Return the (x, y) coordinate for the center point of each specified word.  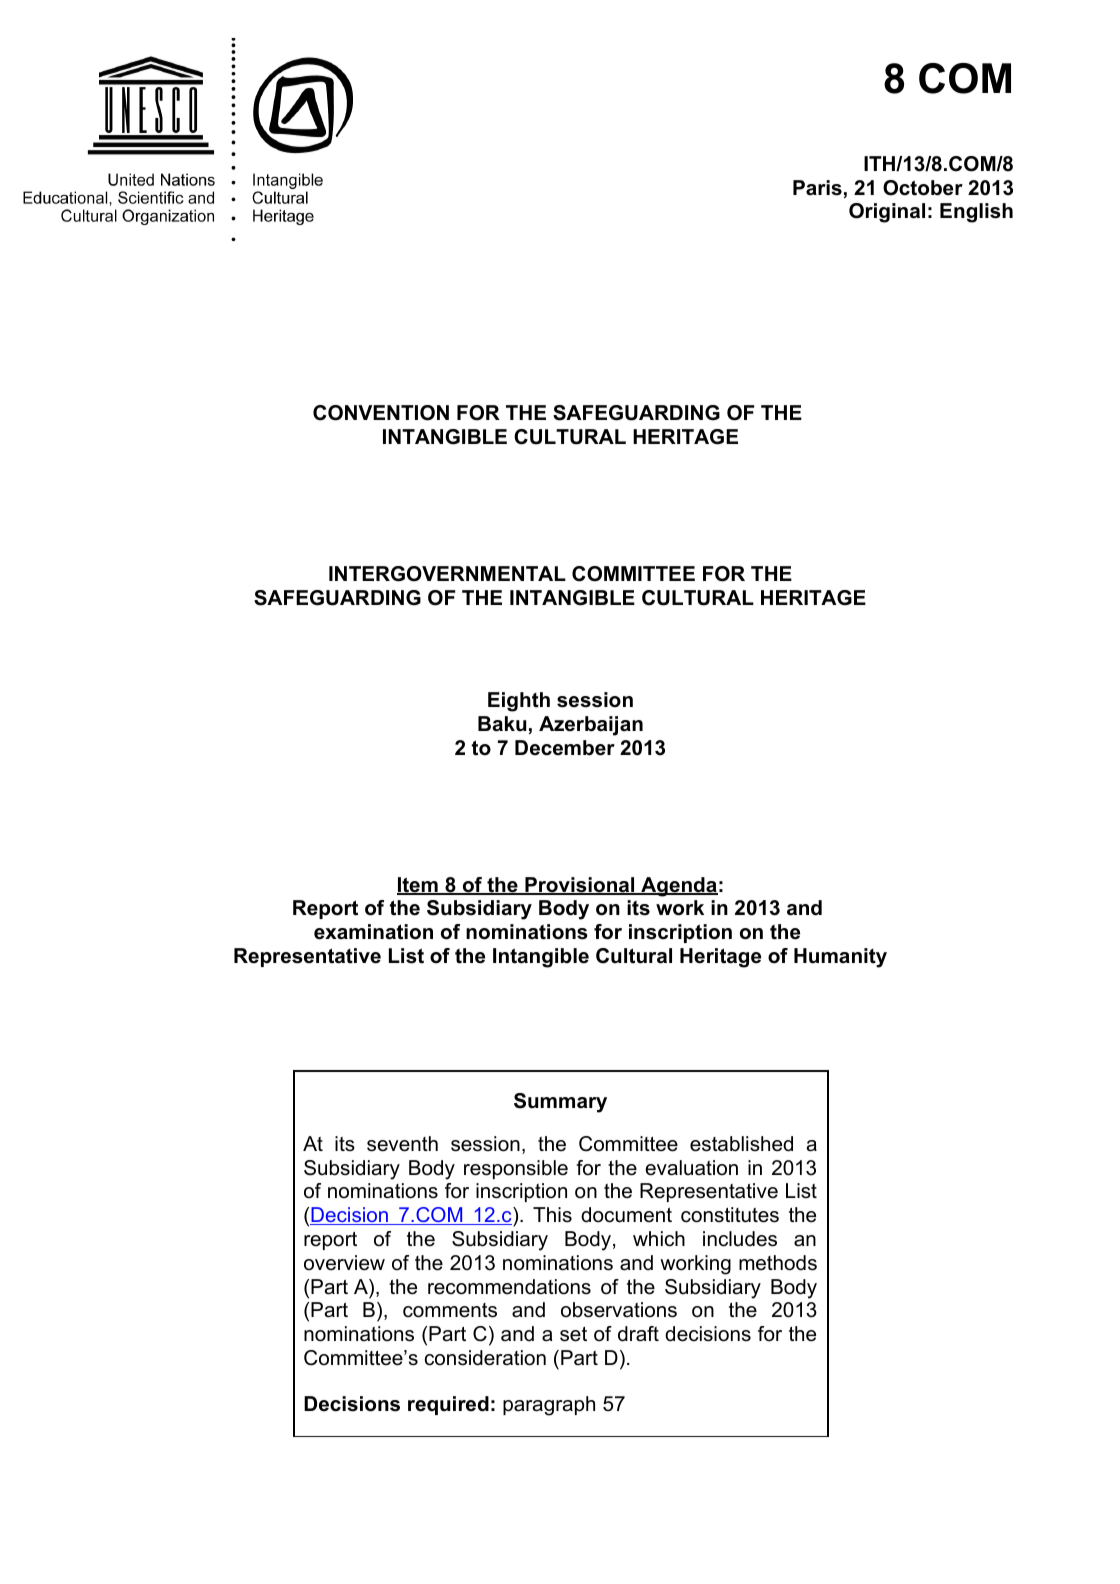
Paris (817, 188)
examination (373, 932)
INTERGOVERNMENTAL (447, 574)
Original (887, 213)
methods (778, 1263)
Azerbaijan (591, 726)
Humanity (840, 958)
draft (638, 1334)
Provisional (580, 886)
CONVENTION (381, 413)
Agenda (678, 887)
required (448, 1405)
